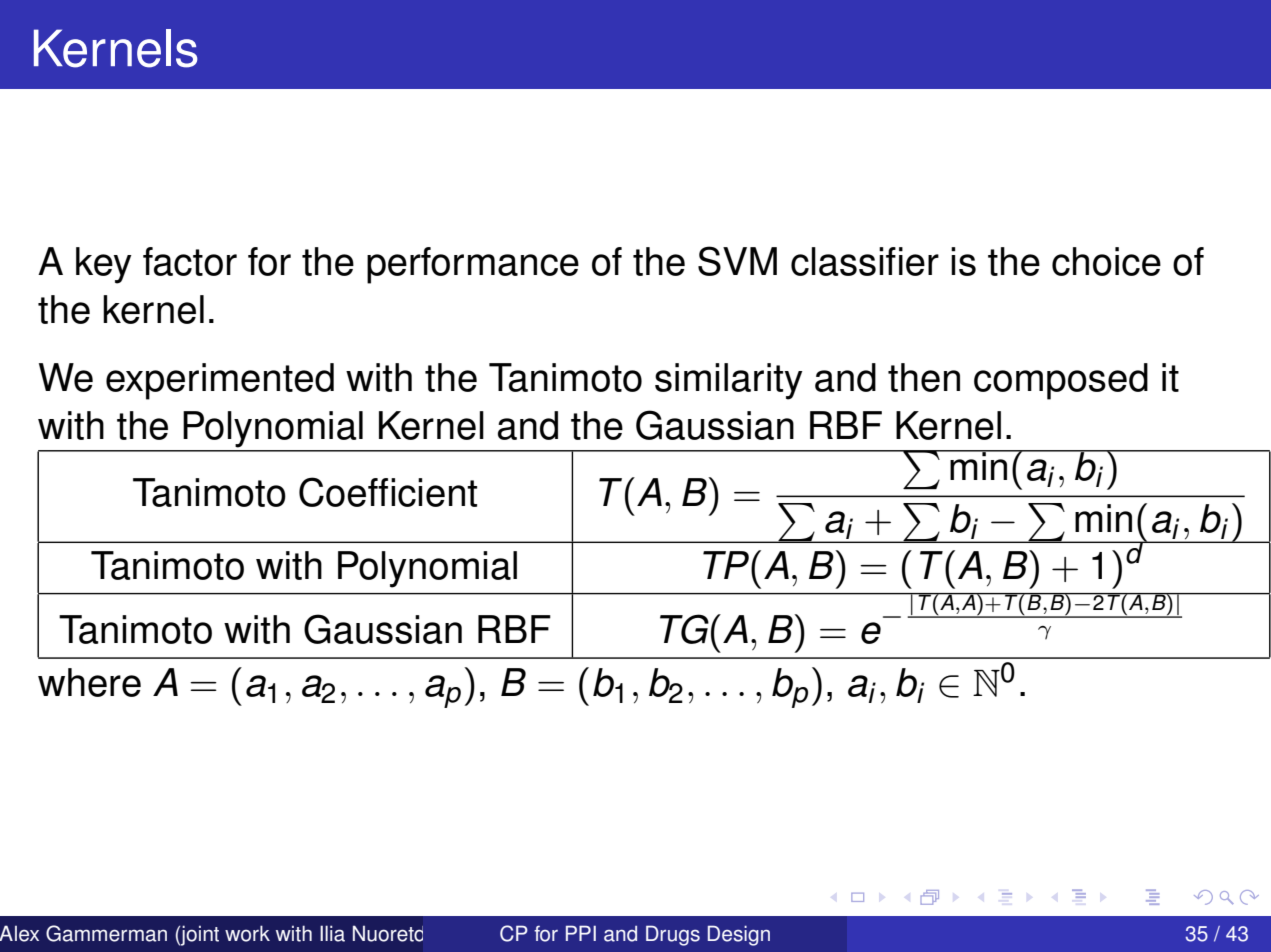 The width and height of the screenshot is (1271, 952). I want to click on classifier, so click(865, 261).
